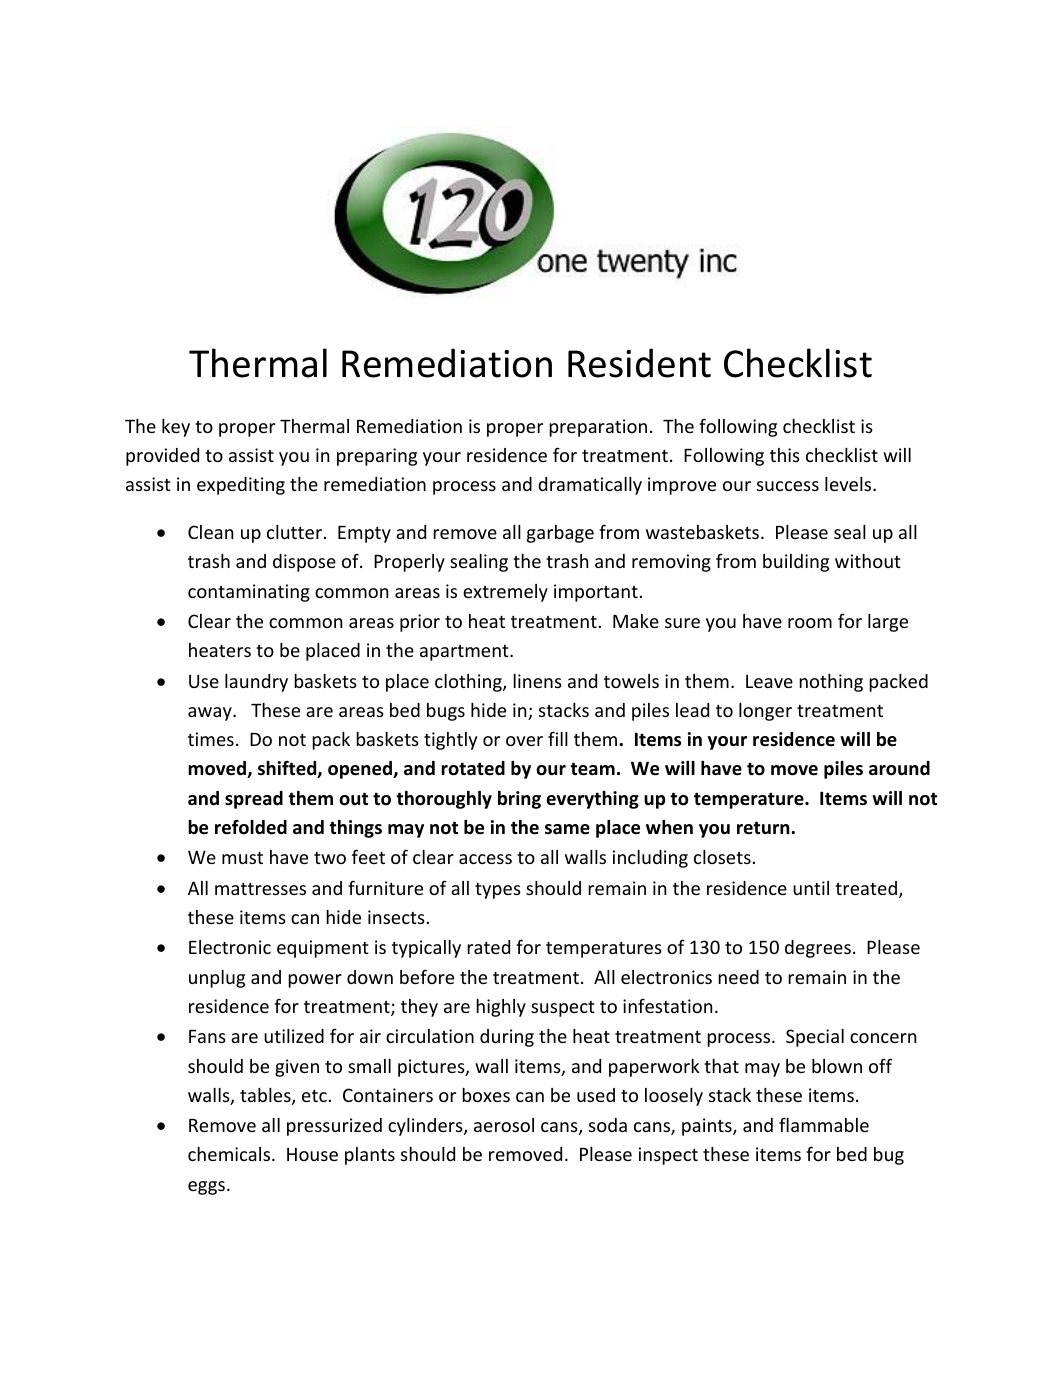 The width and height of the screenshot is (1063, 1376). I want to click on preparation, so click(598, 428).
